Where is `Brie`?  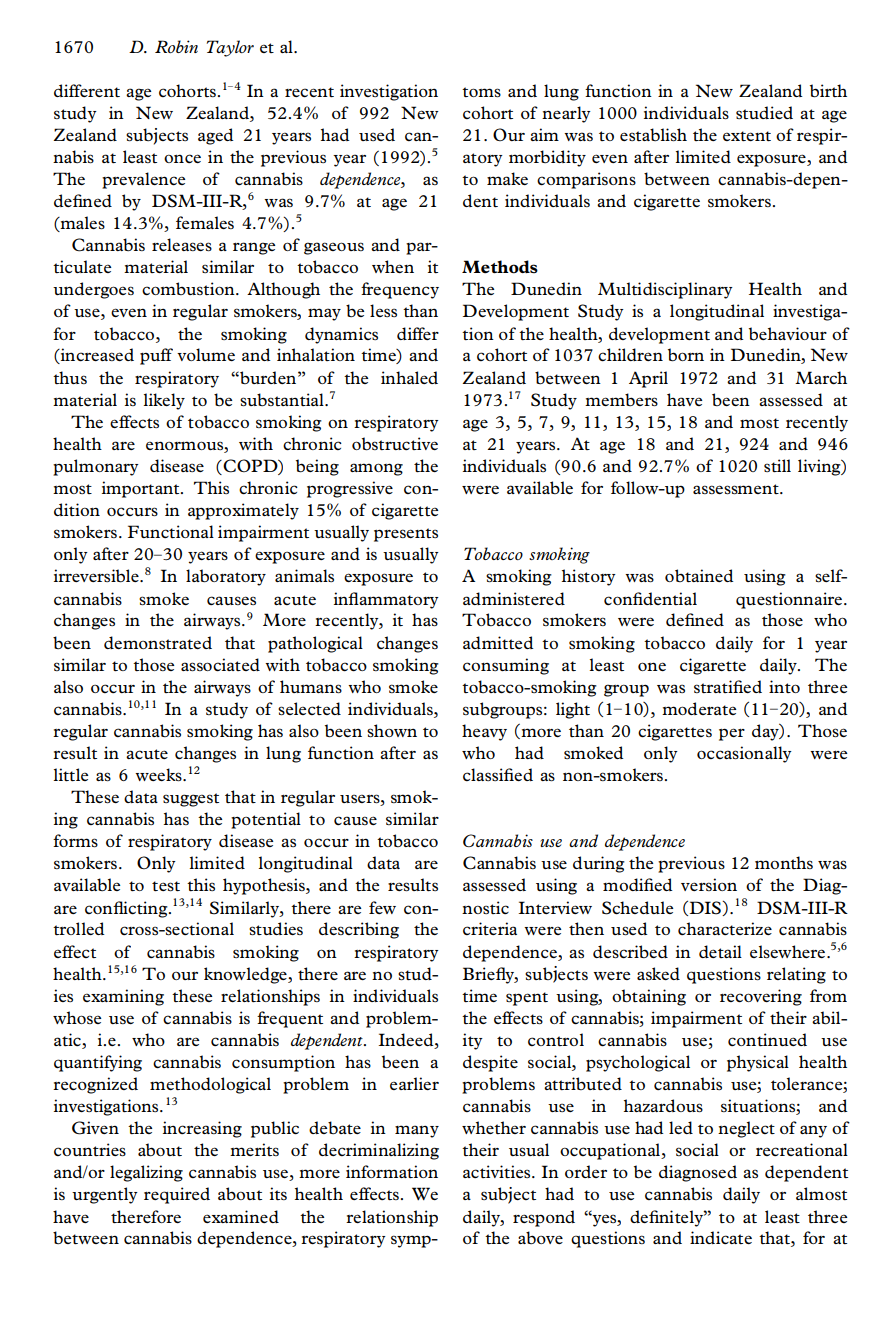
Brie is located at coordinates (480, 973).
